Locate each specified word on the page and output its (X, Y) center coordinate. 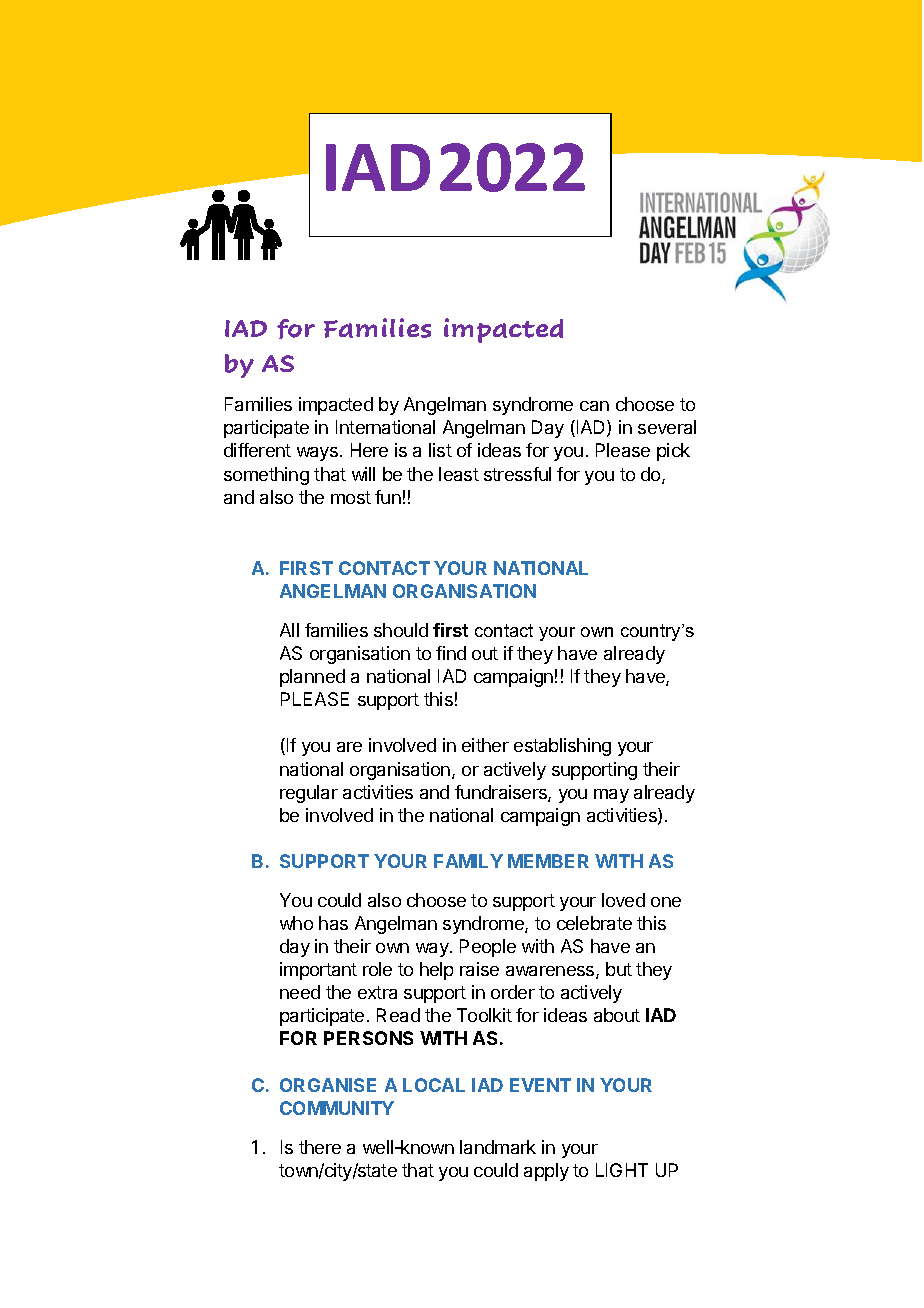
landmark (498, 1147)
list (440, 450)
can (594, 406)
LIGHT (622, 1170)
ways (317, 454)
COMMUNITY (337, 1108)
